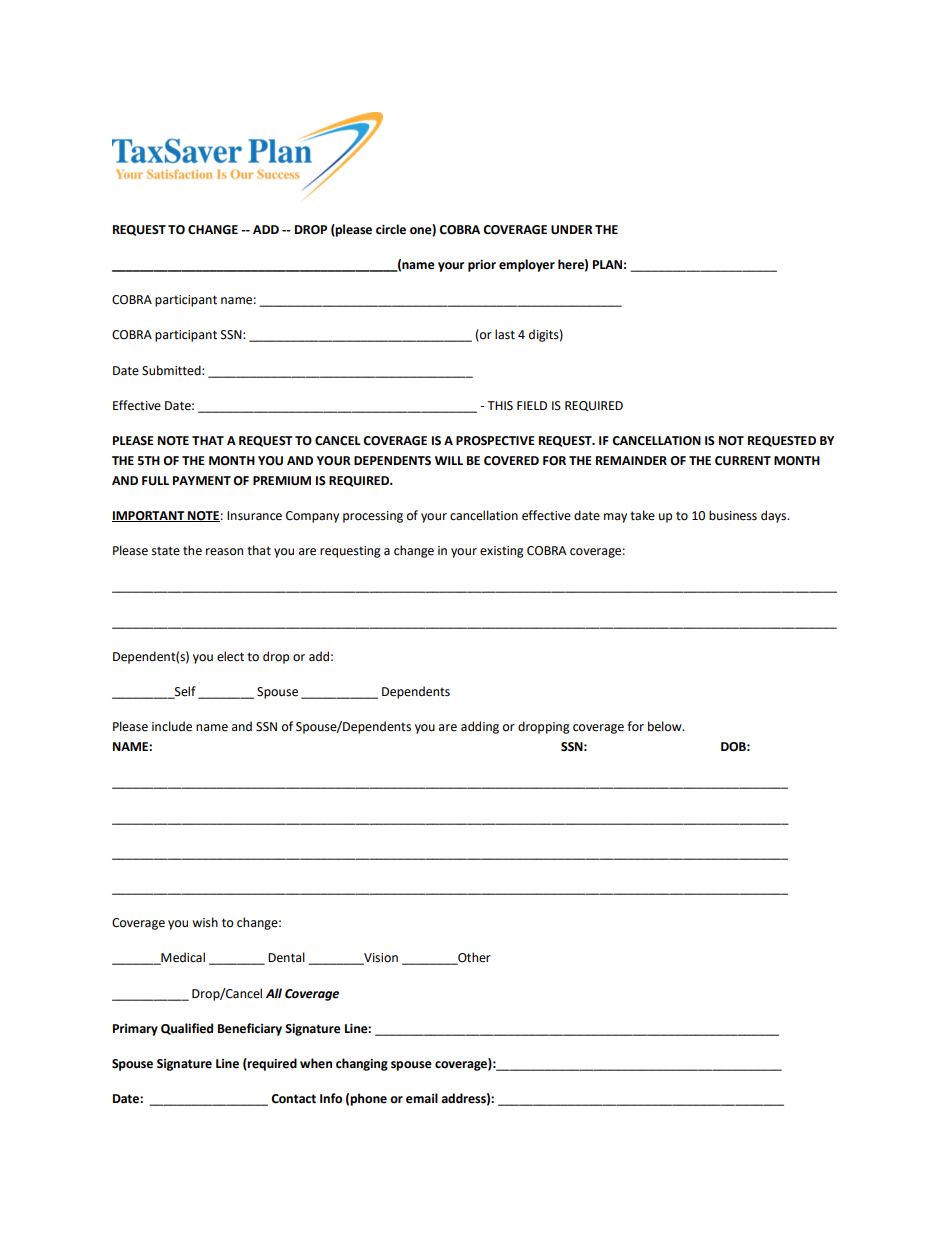 Image resolution: width=952 pixels, height=1233 pixels. Describe the element at coordinates (572, 230) in the screenshot. I see `UNDER` at that location.
